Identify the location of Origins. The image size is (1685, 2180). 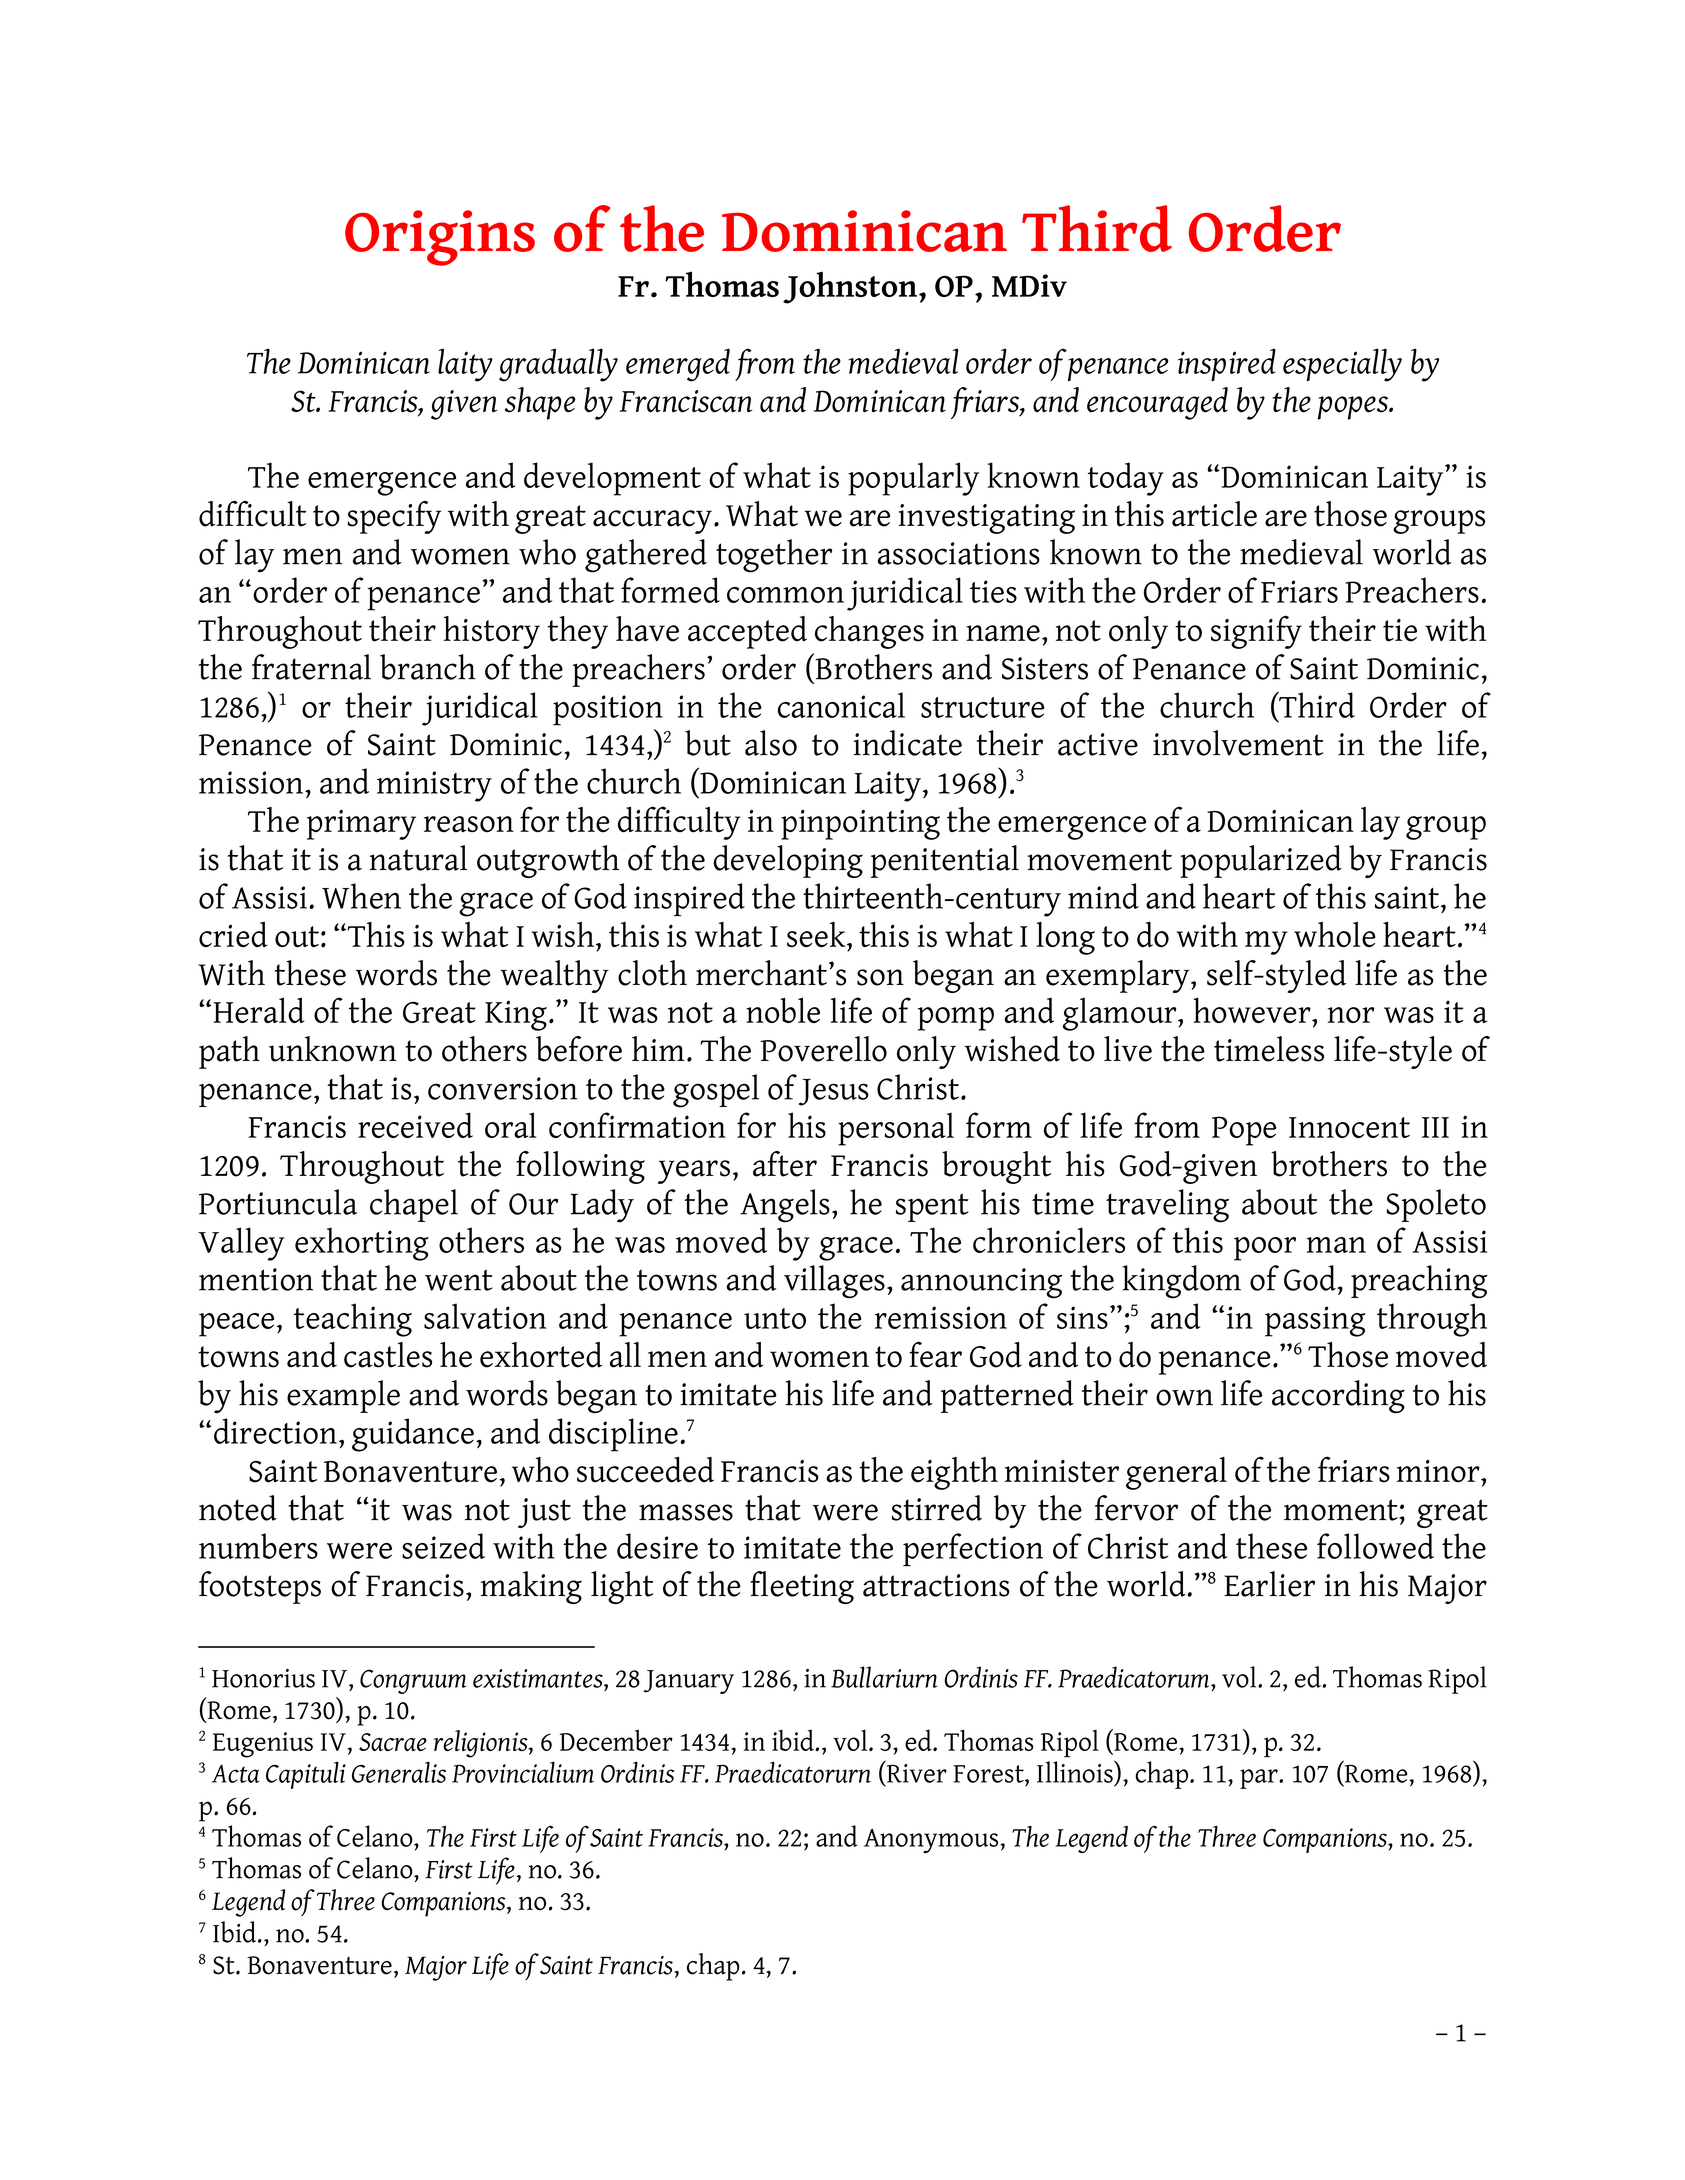
(440, 238).
